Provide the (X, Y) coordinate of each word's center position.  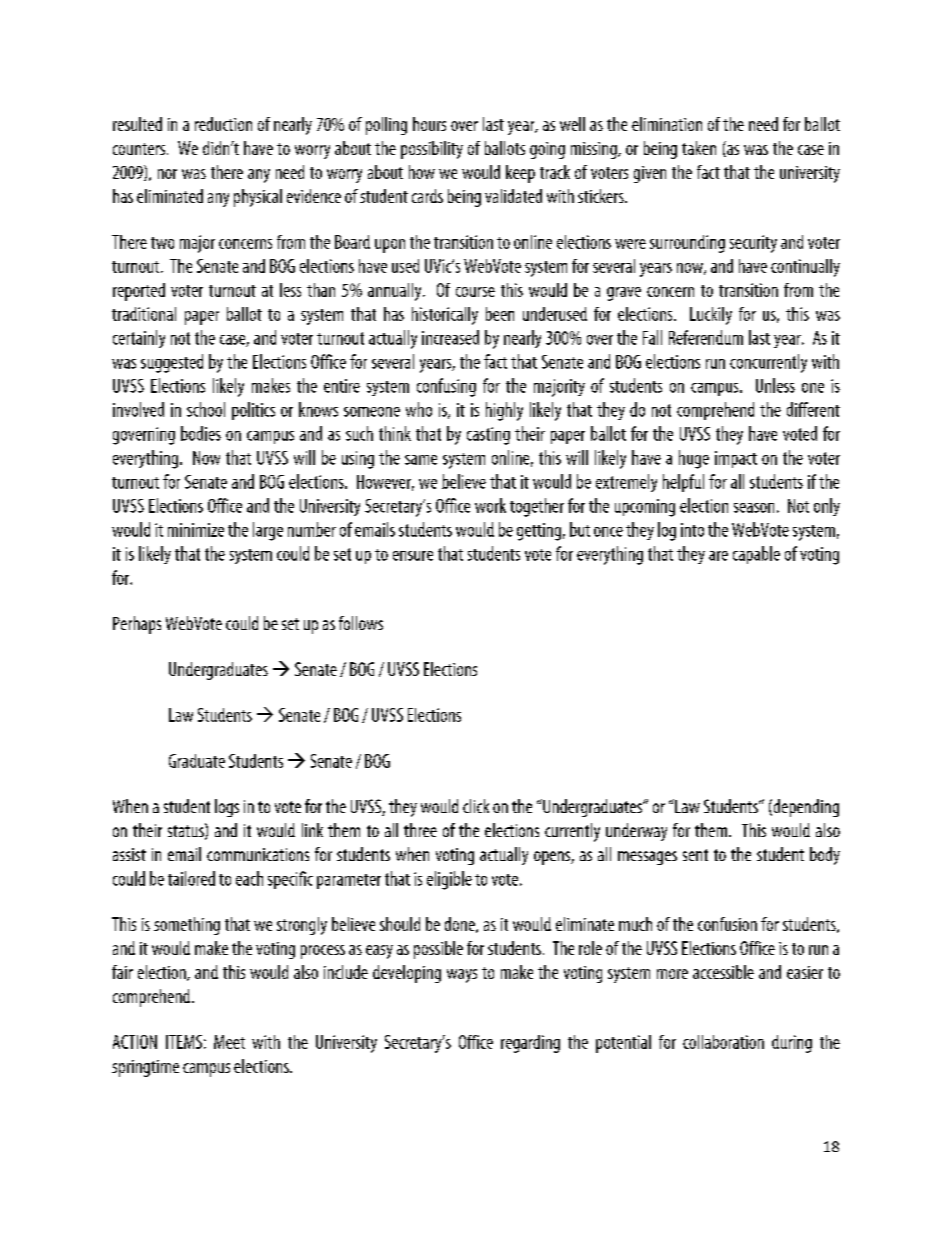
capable (756, 555)
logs (227, 808)
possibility (432, 150)
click (476, 806)
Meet (229, 1042)
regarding (530, 1044)
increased (450, 337)
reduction (223, 124)
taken (699, 148)
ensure (413, 556)
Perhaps (137, 625)
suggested (172, 363)
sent (695, 855)
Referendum (706, 337)
